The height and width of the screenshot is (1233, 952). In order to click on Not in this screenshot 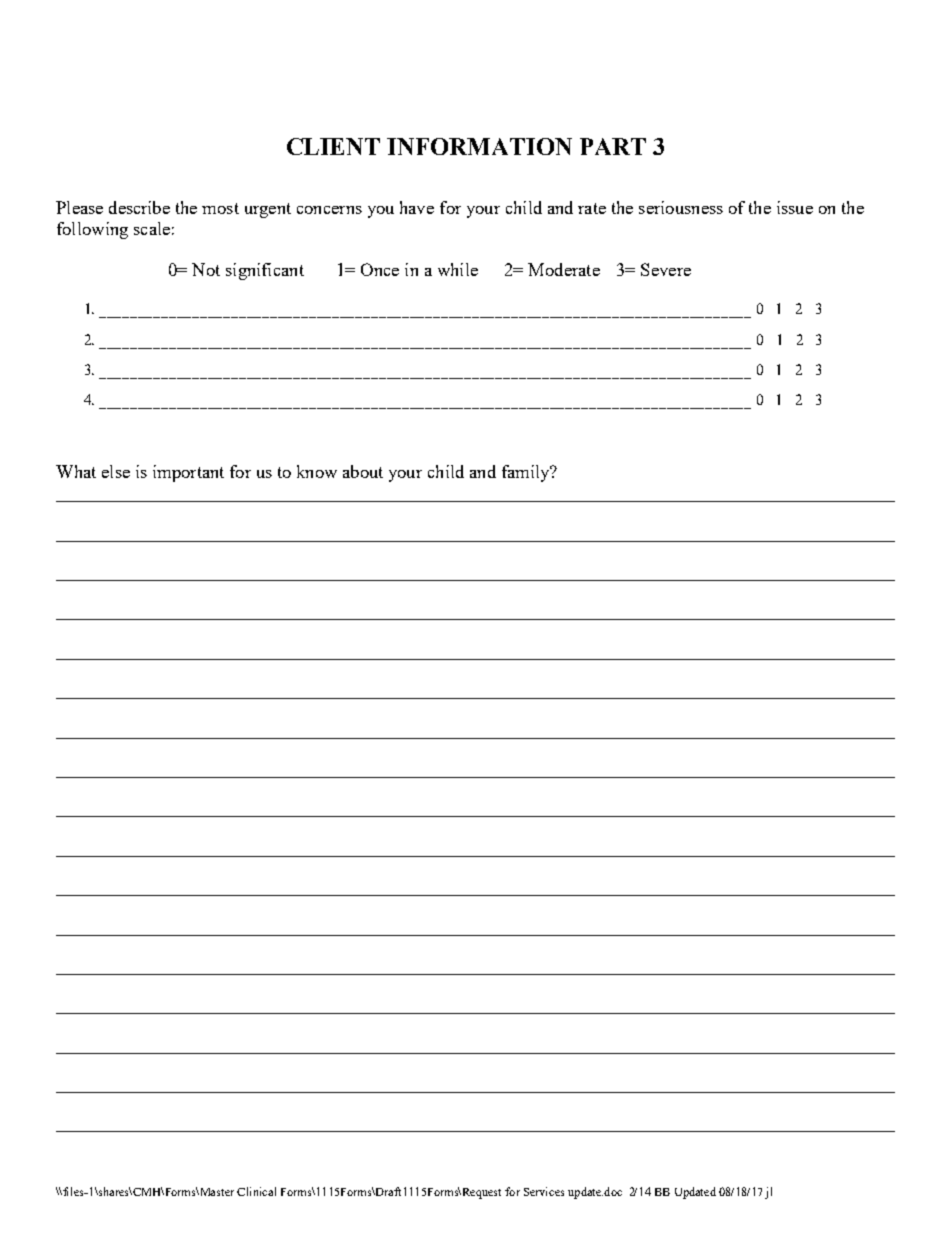, I will do `click(206, 269)`.
